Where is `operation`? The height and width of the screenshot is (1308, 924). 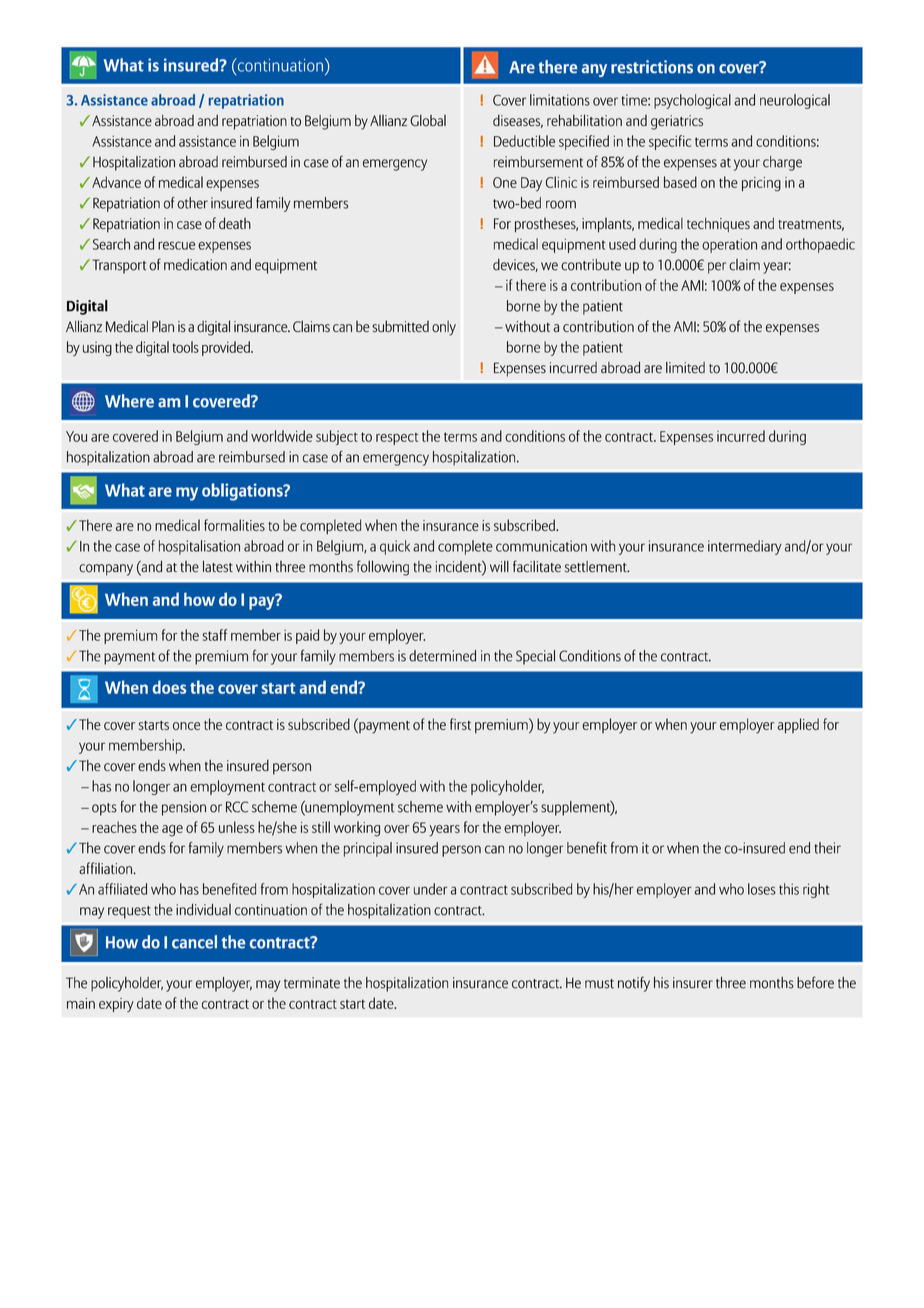
operation is located at coordinates (729, 245).
